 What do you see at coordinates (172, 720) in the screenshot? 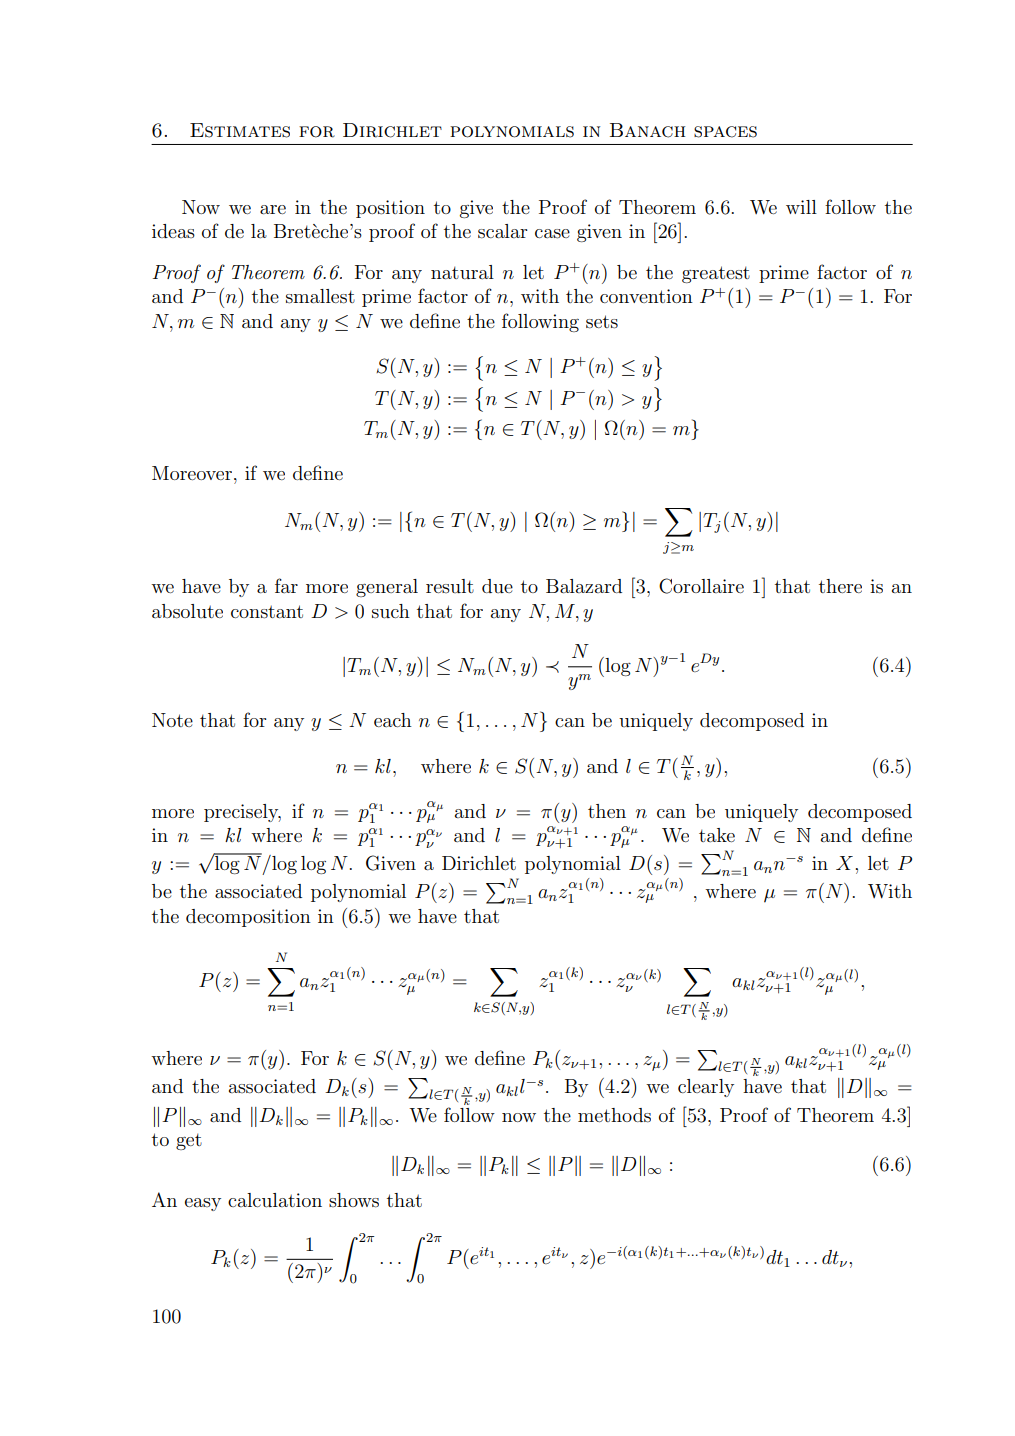
I see `Note` at bounding box center [172, 720].
